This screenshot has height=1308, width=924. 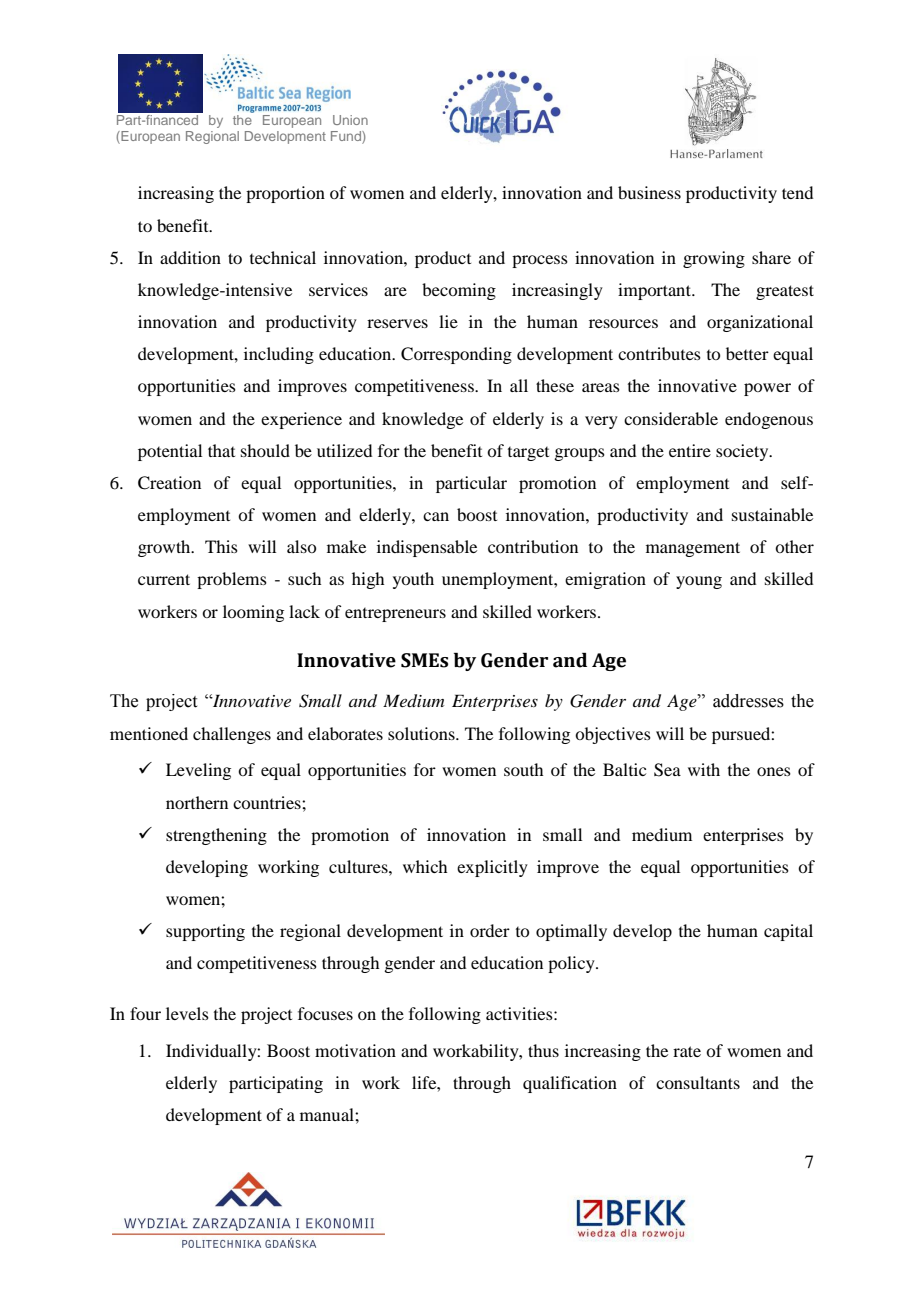 I want to click on business, so click(x=649, y=192).
